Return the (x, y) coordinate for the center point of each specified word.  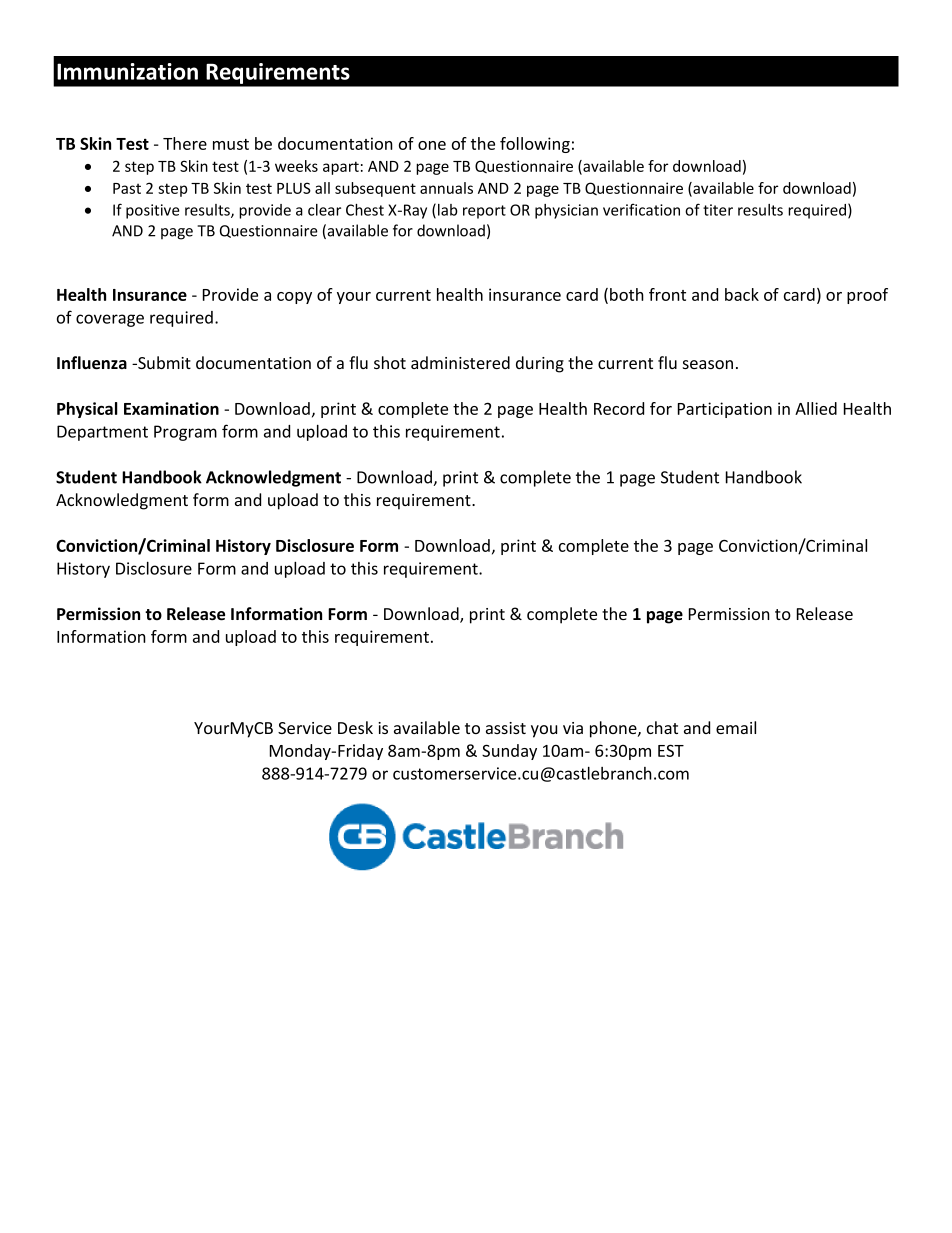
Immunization (127, 71)
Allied (816, 408)
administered (460, 362)
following (535, 145)
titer (718, 210)
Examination (171, 408)
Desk (355, 727)
